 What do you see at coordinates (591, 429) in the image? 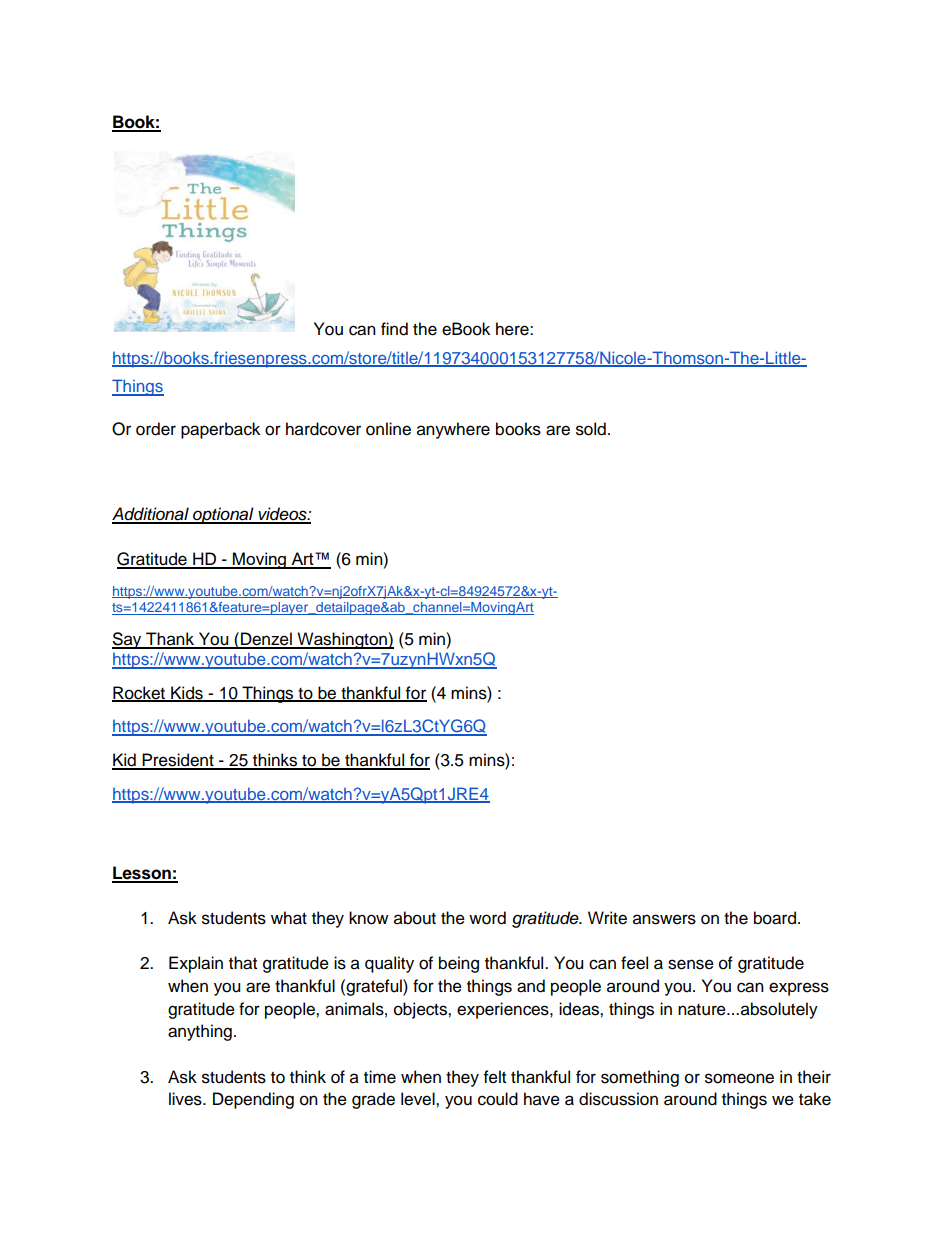
I see `sold` at bounding box center [591, 429].
